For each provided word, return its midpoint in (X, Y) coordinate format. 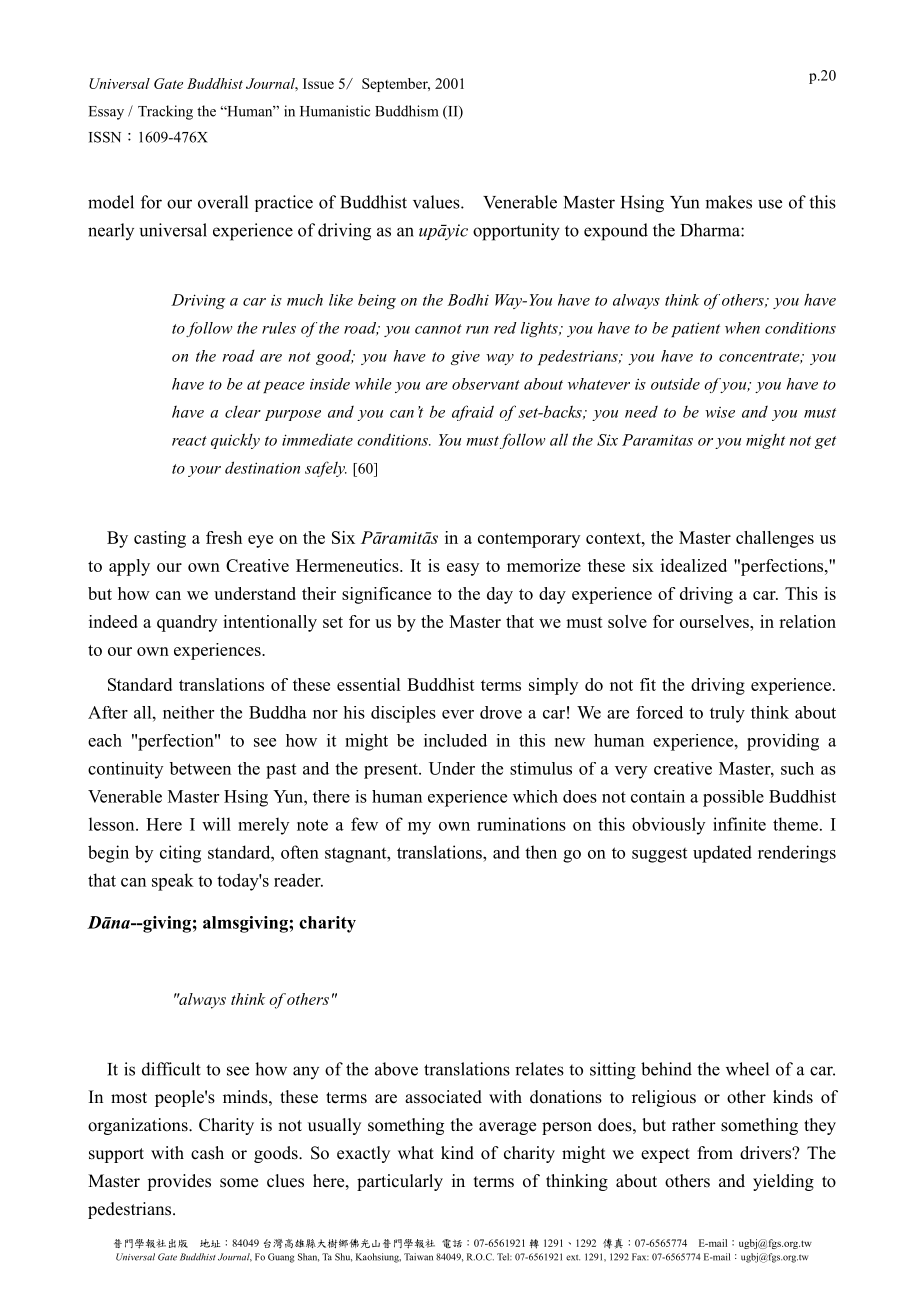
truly (727, 714)
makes (728, 202)
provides (179, 1182)
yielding (783, 1182)
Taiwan (418, 1257)
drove (501, 712)
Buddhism (407, 111)
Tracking (165, 112)
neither (188, 712)
